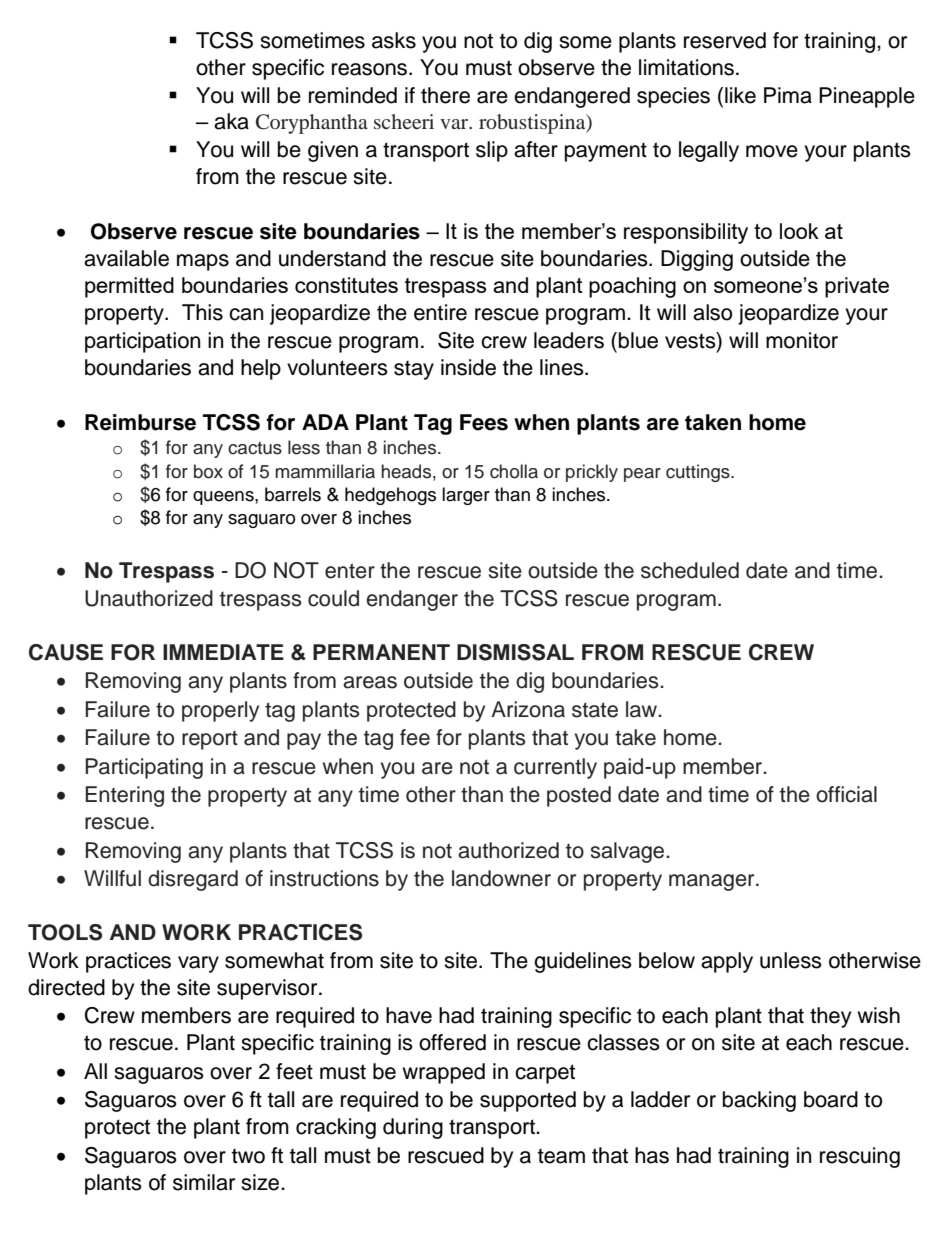 This screenshot has width=952, height=1233. I want to click on landowner, so click(501, 878).
